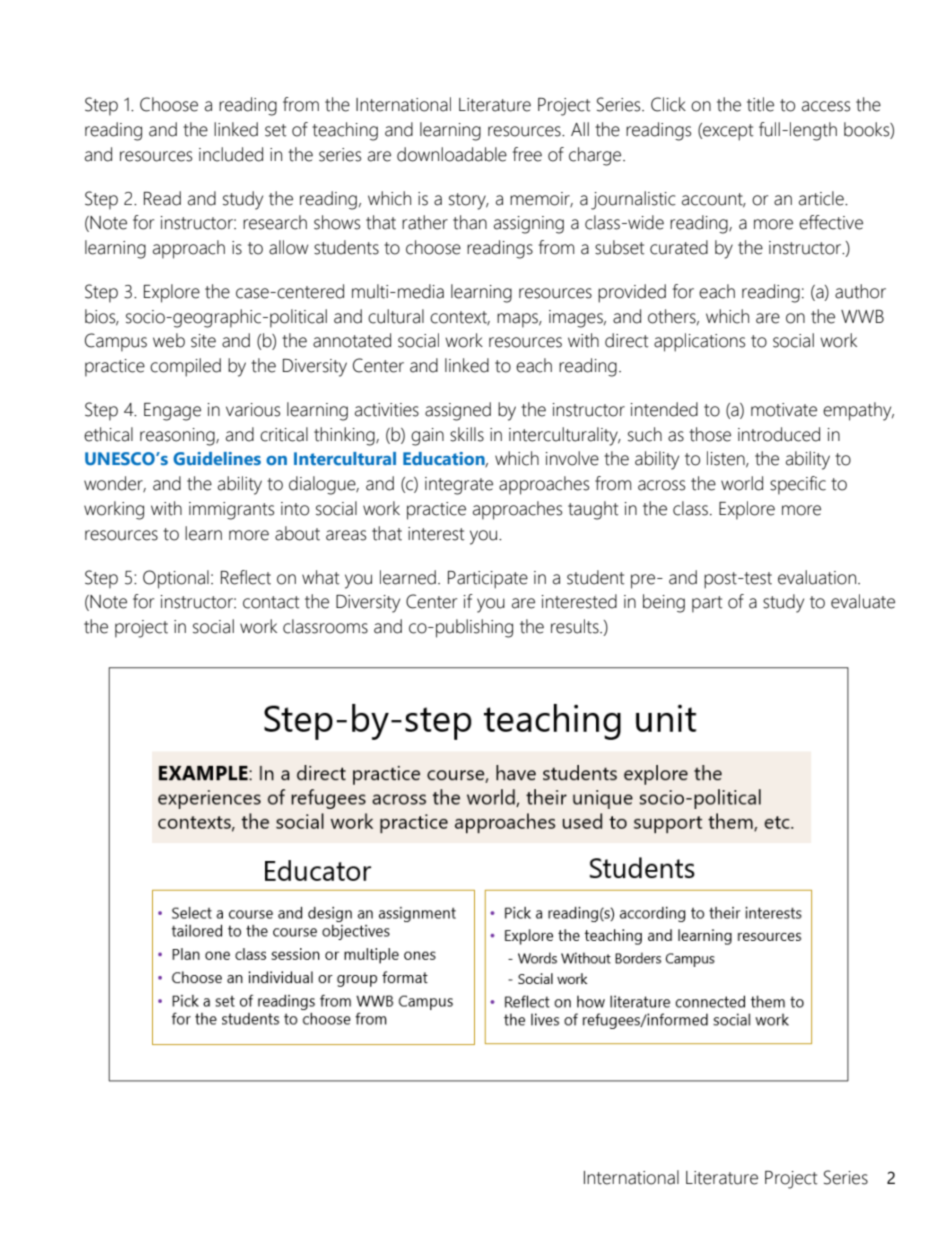 Image resolution: width=952 pixels, height=1233 pixels. Describe the element at coordinates (699, 342) in the document. I see `applications` at that location.
